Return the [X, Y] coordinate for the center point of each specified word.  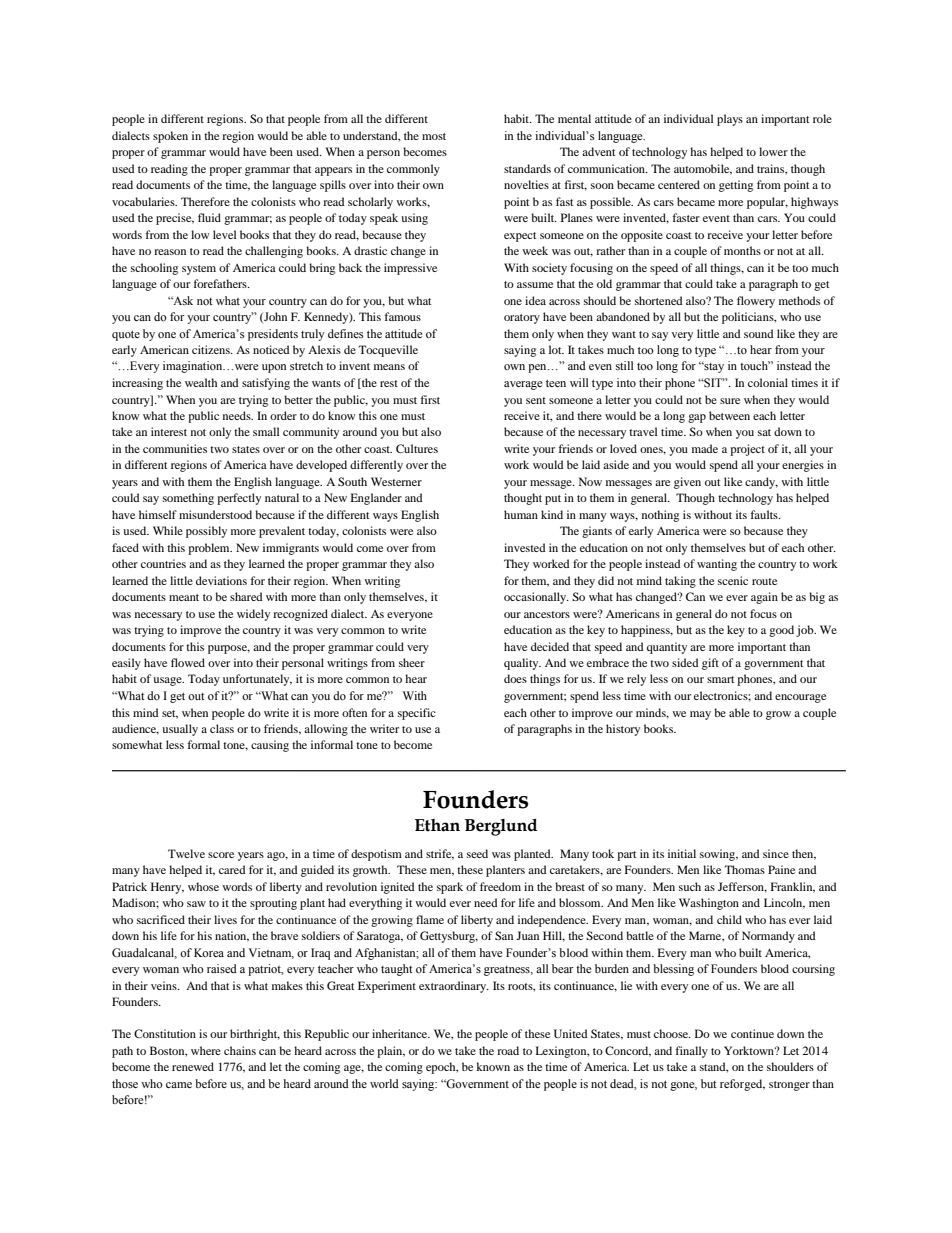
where [206, 1050]
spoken [170, 137]
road [508, 1050]
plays [730, 120]
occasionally [536, 598]
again [764, 598]
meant [184, 597]
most [434, 136]
